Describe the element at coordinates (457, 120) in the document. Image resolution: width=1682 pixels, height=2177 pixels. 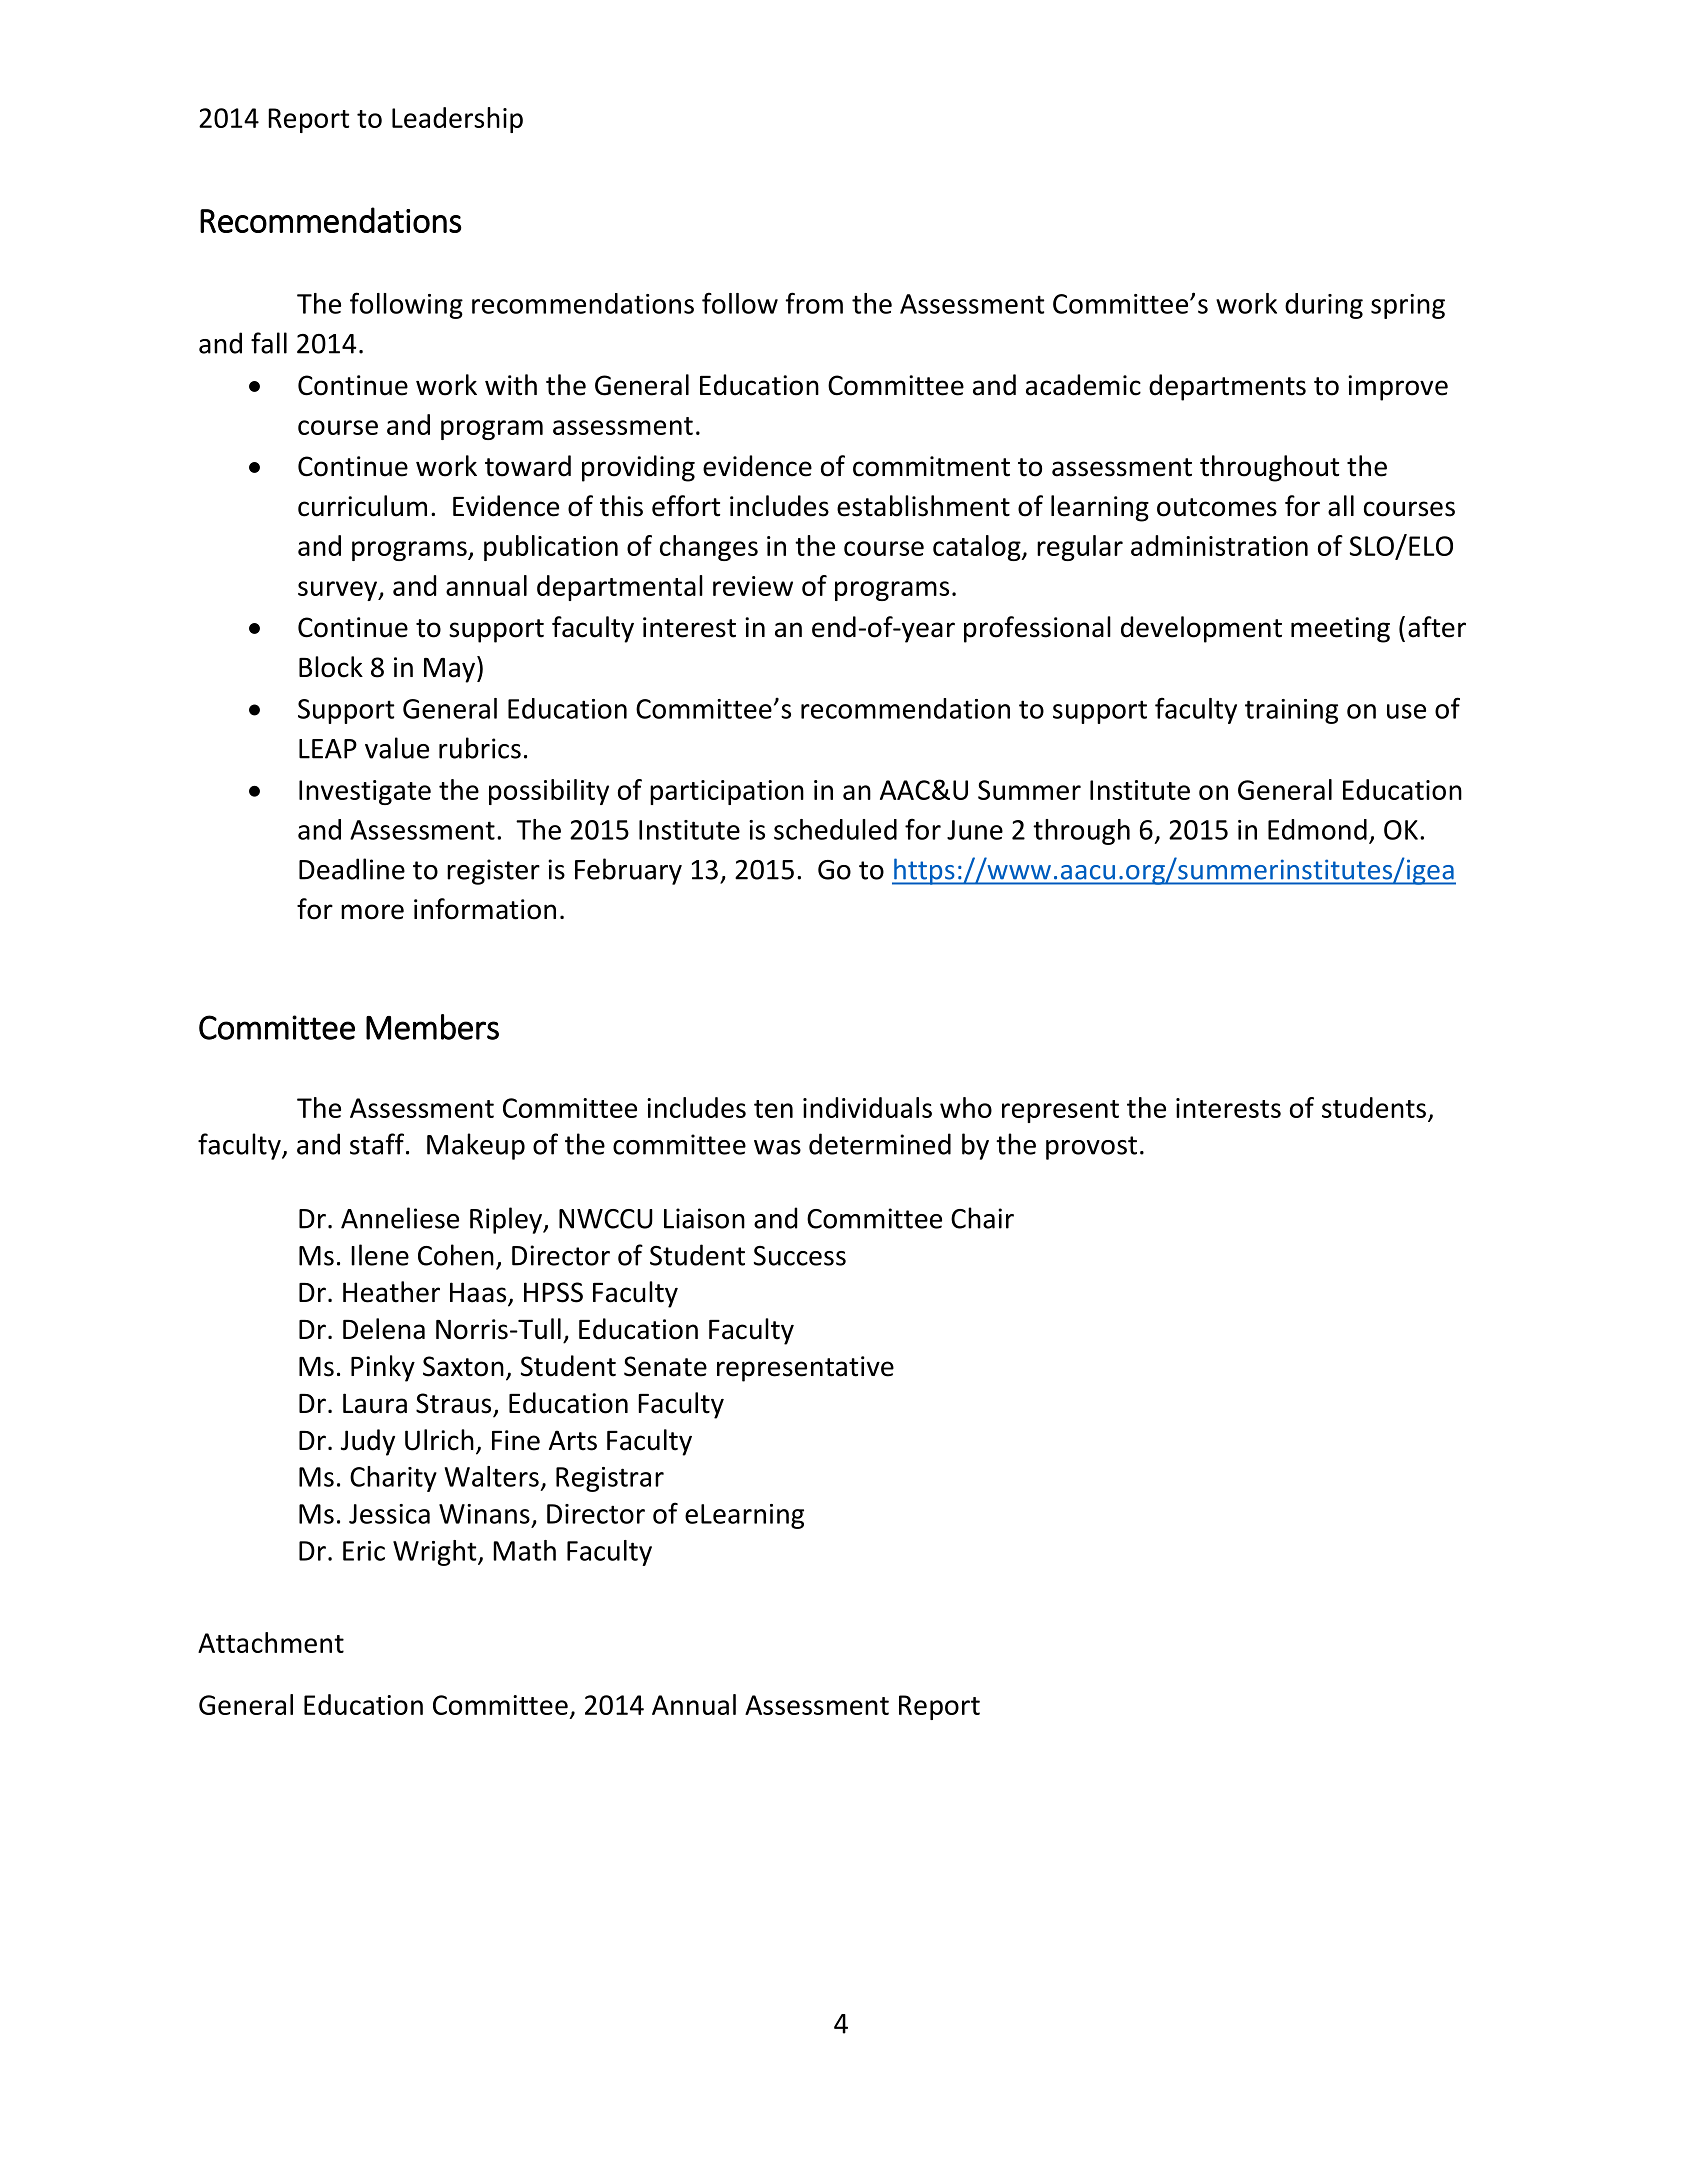
I see `Leadership` at that location.
